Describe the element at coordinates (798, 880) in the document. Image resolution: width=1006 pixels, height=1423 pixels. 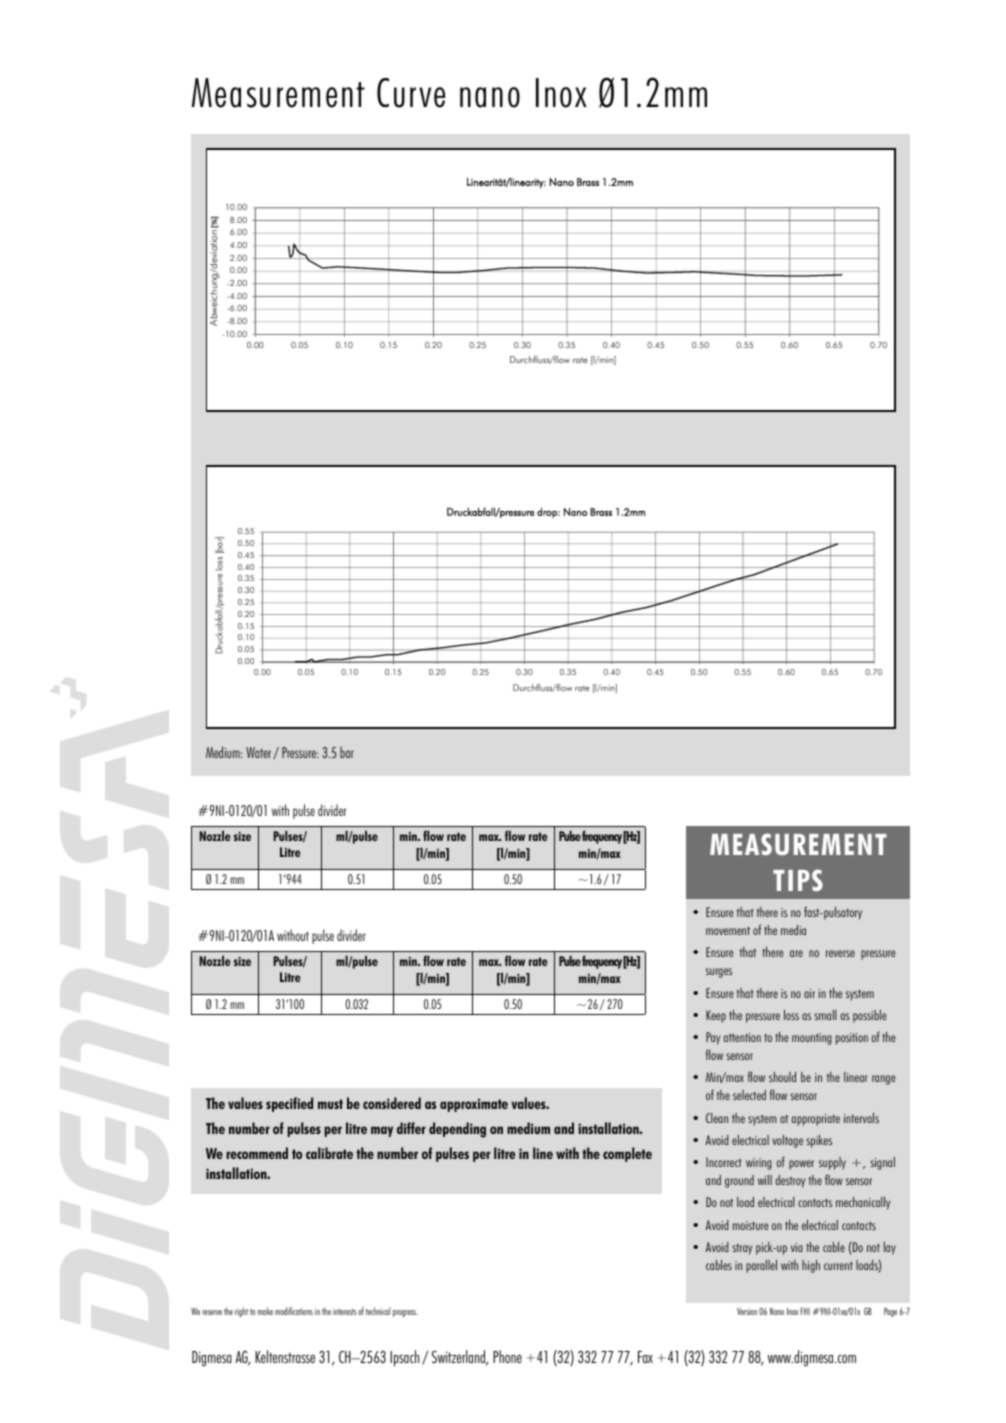
I see `TIPS` at that location.
